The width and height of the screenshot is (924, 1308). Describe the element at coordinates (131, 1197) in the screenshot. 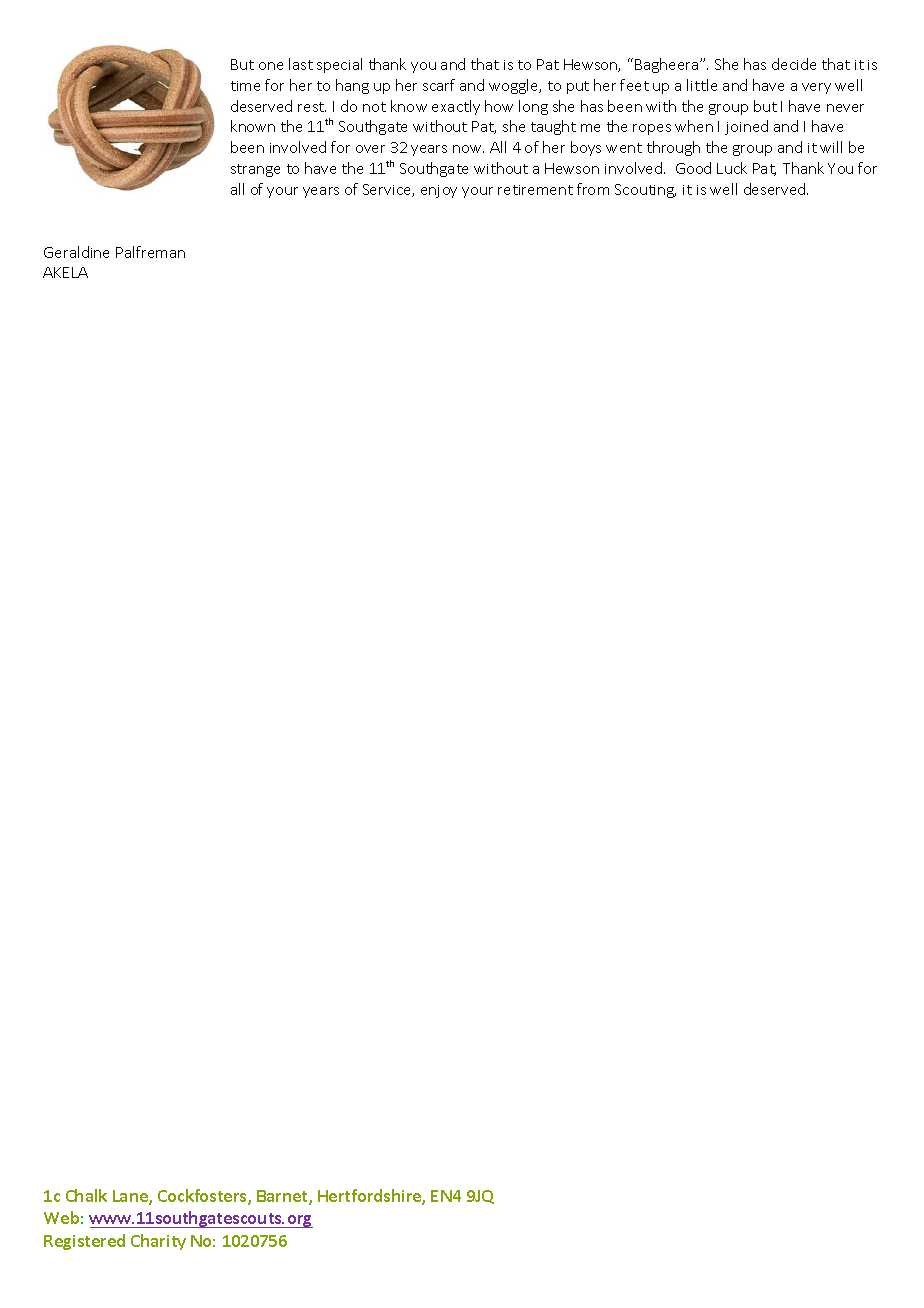

I see `Lane` at that location.
